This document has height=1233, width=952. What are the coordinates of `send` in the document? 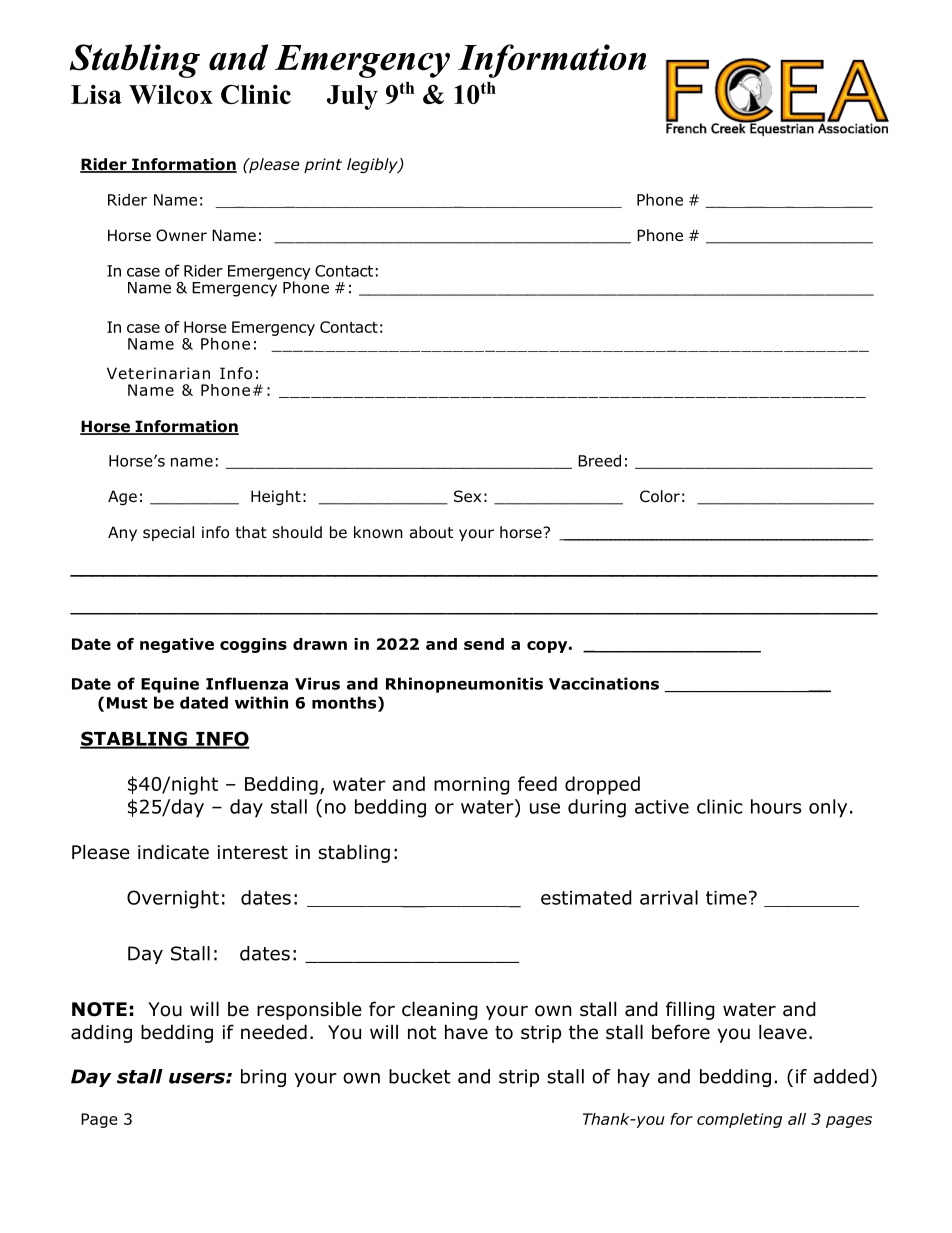 It's located at (484, 644).
